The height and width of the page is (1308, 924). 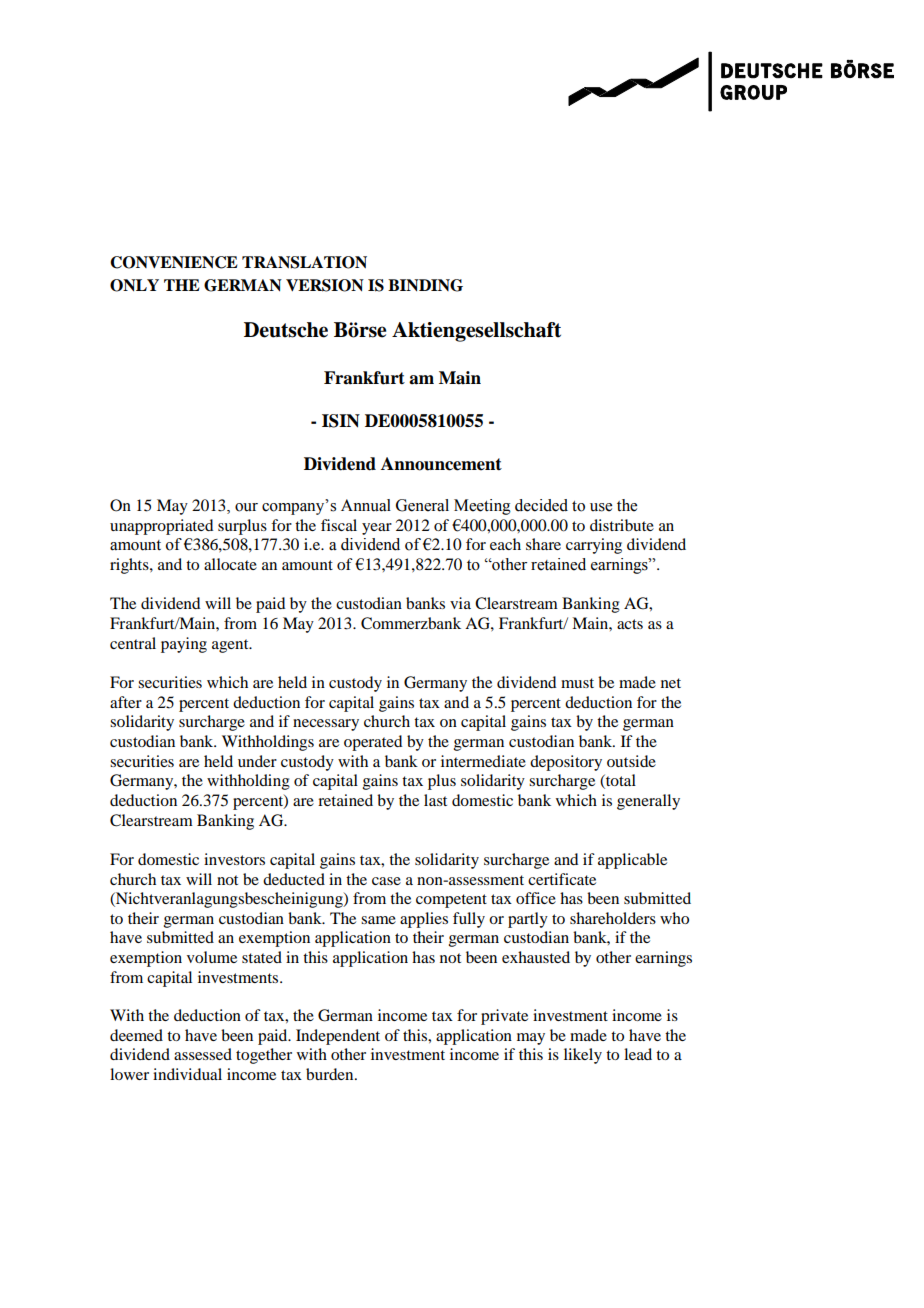 I want to click on BINDING, so click(x=425, y=285).
